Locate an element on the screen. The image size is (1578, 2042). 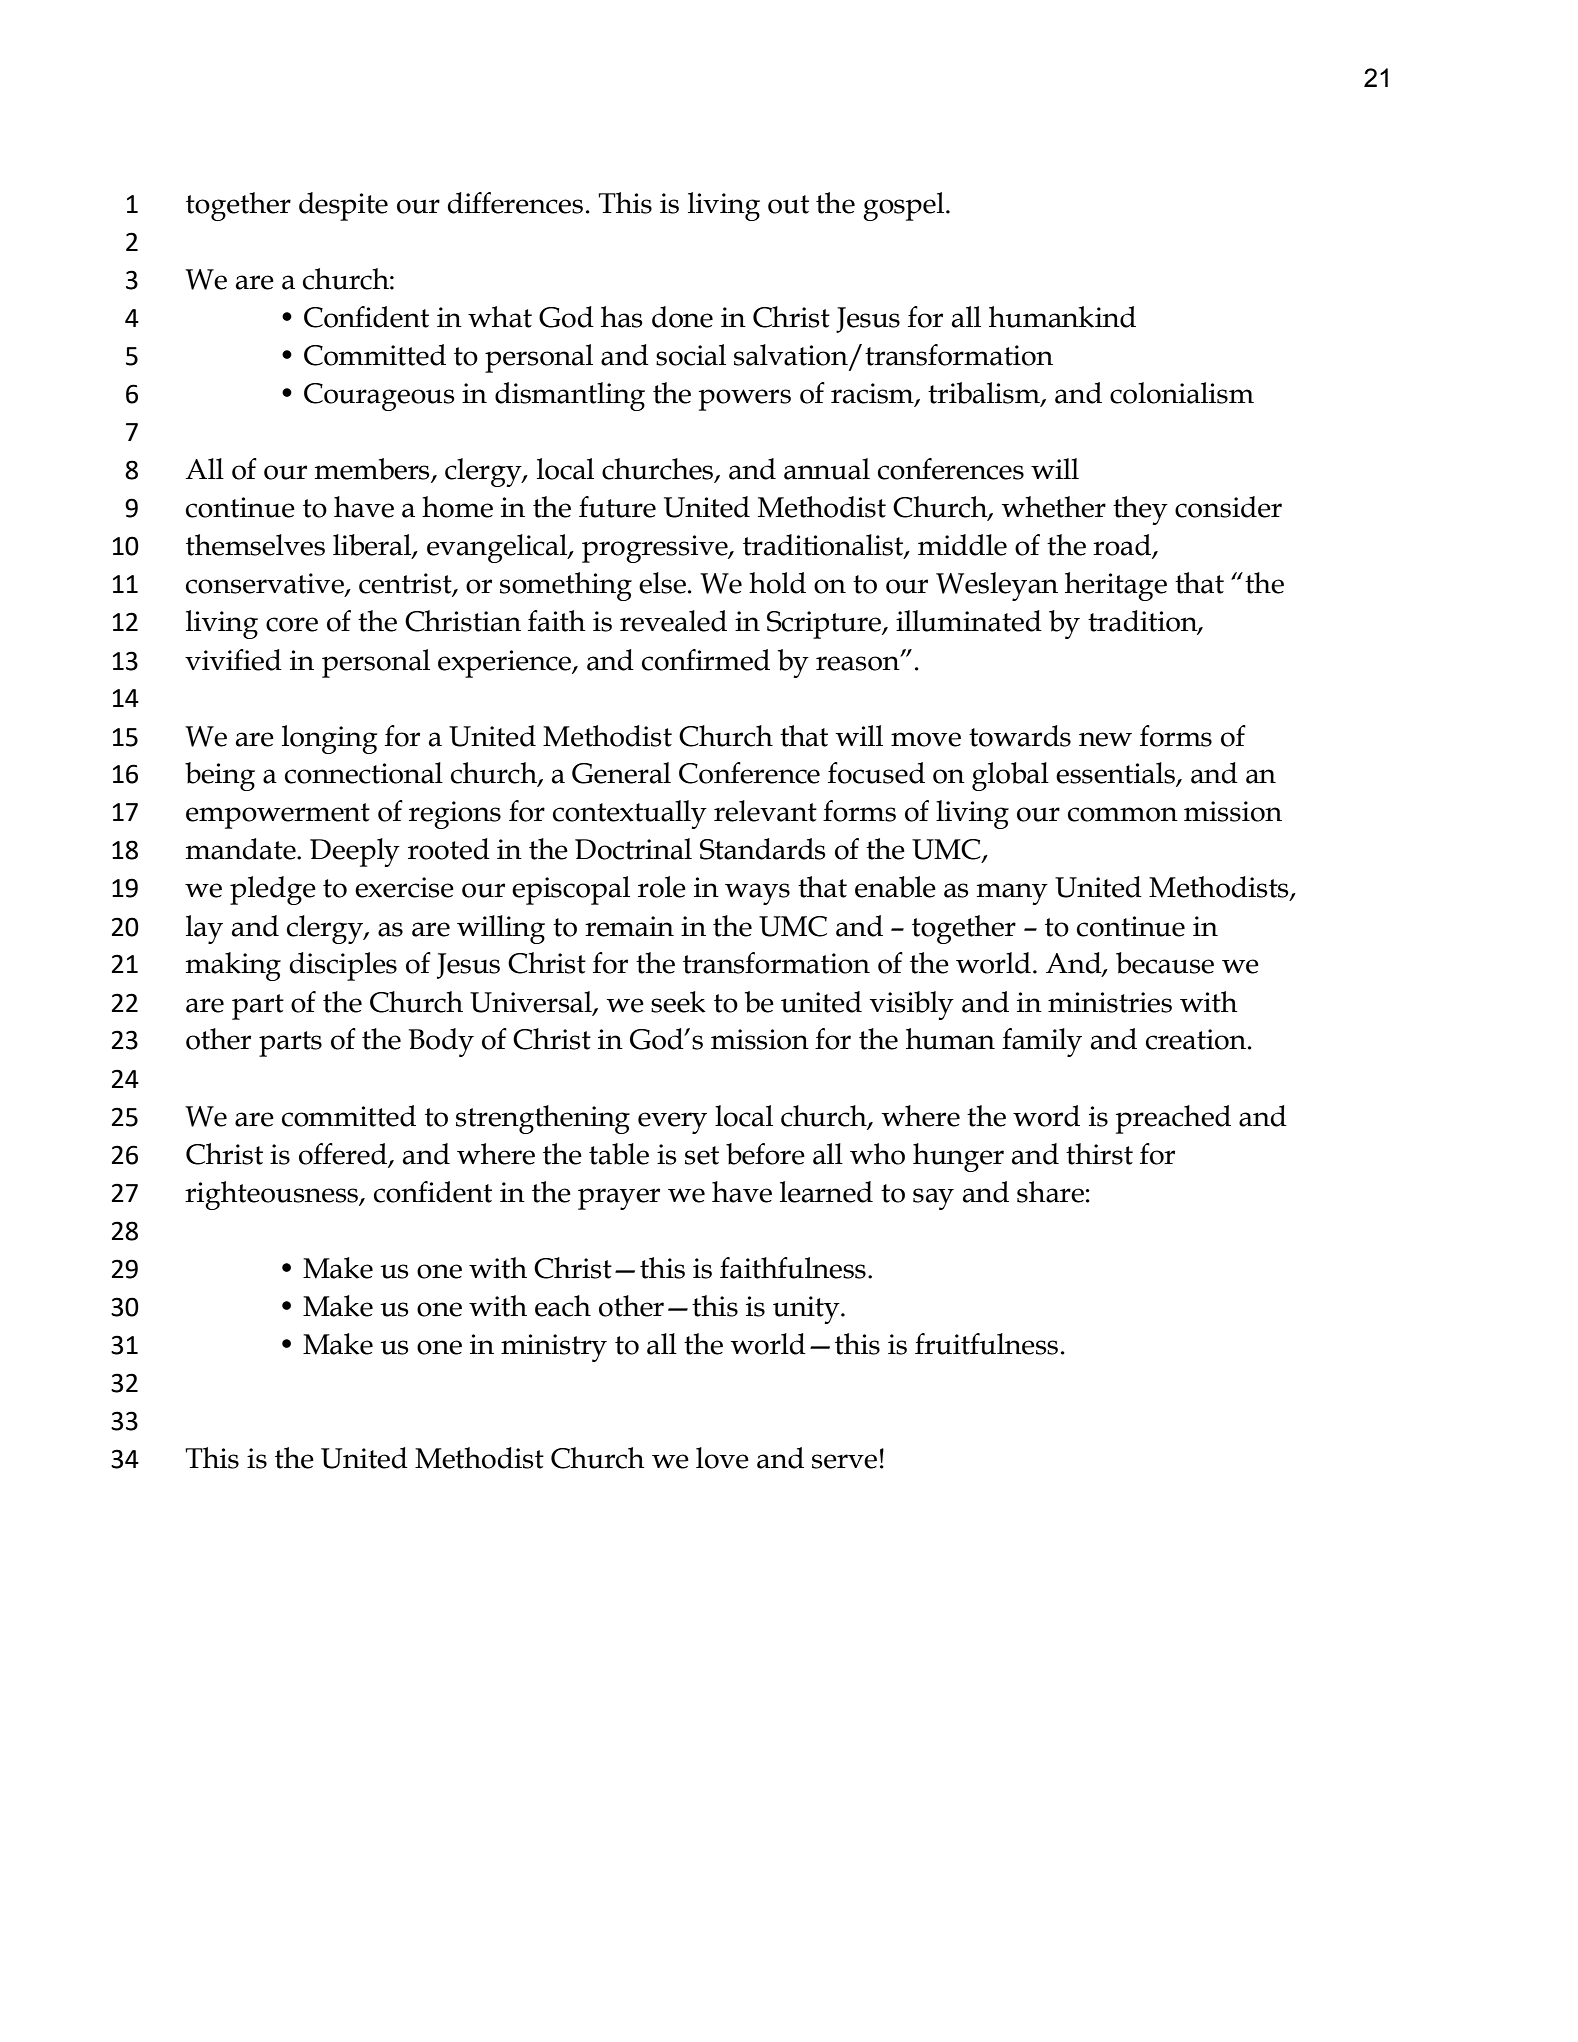
fruitfulness is located at coordinates (986, 1344).
